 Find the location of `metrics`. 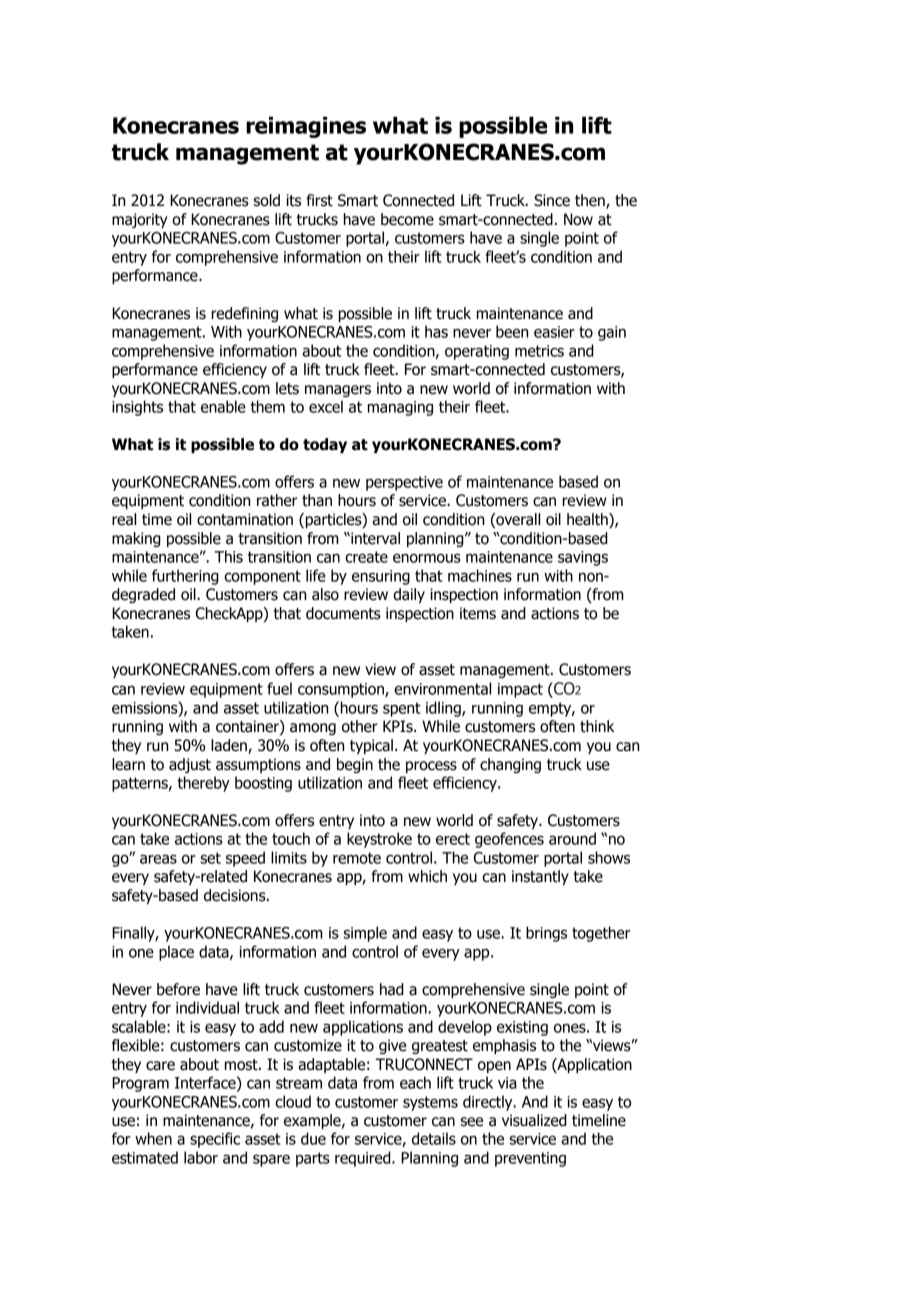

metrics is located at coordinates (539, 351).
